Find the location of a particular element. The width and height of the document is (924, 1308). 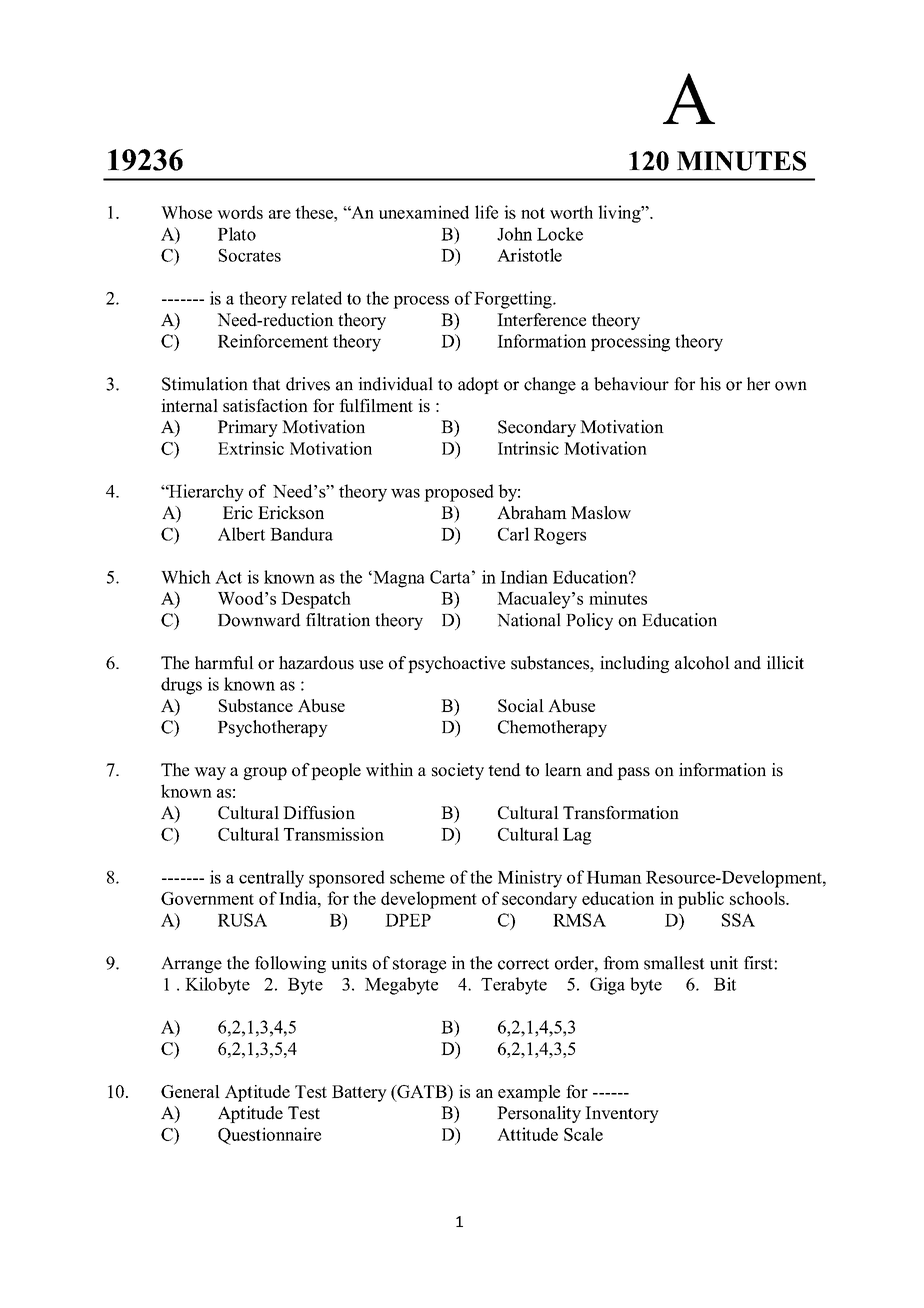

harmful is located at coordinates (224, 663).
